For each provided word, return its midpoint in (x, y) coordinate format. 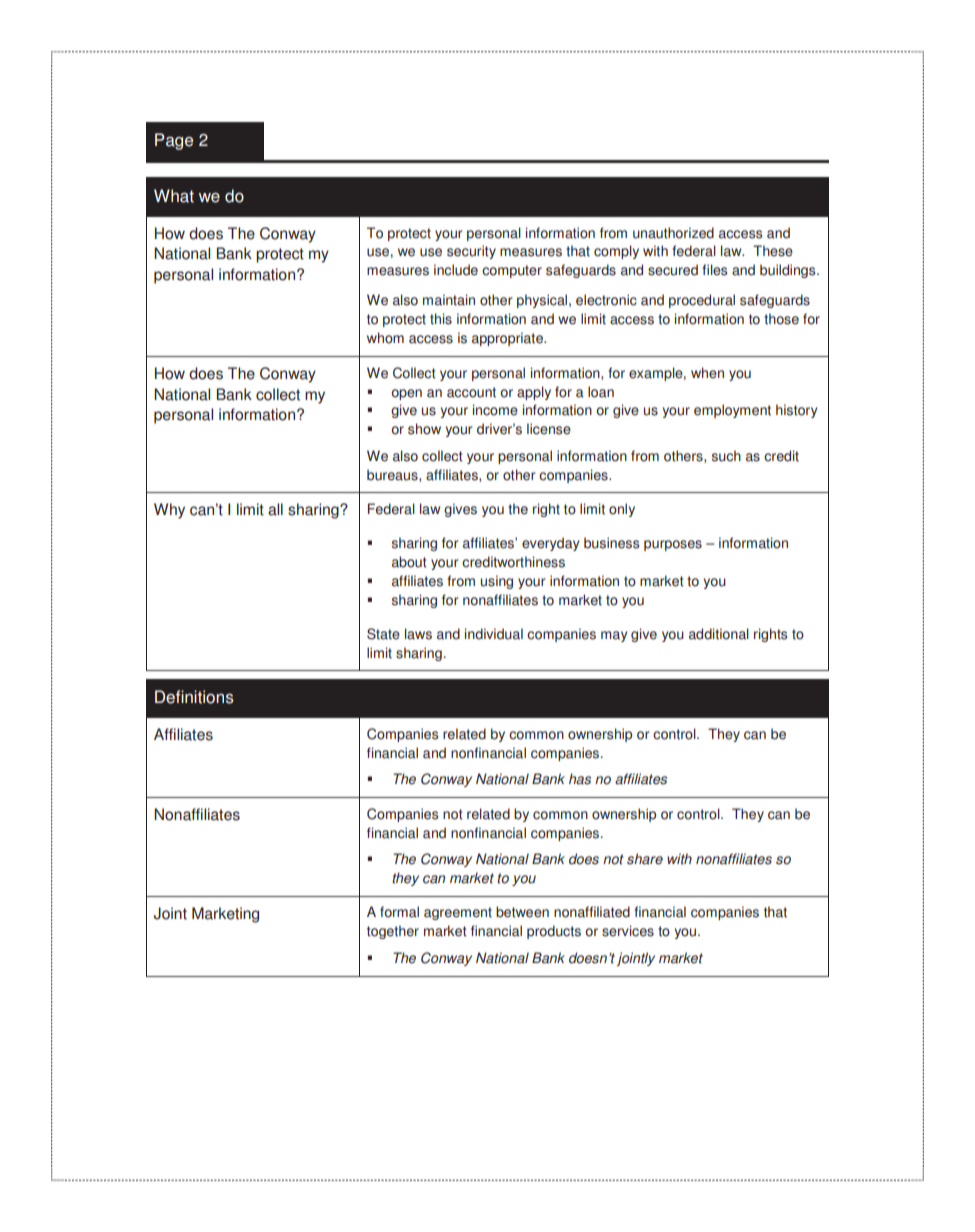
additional (719, 634)
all (275, 509)
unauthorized (673, 233)
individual (494, 634)
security (471, 252)
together (393, 932)
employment (732, 411)
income (495, 410)
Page (174, 141)
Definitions (194, 697)
